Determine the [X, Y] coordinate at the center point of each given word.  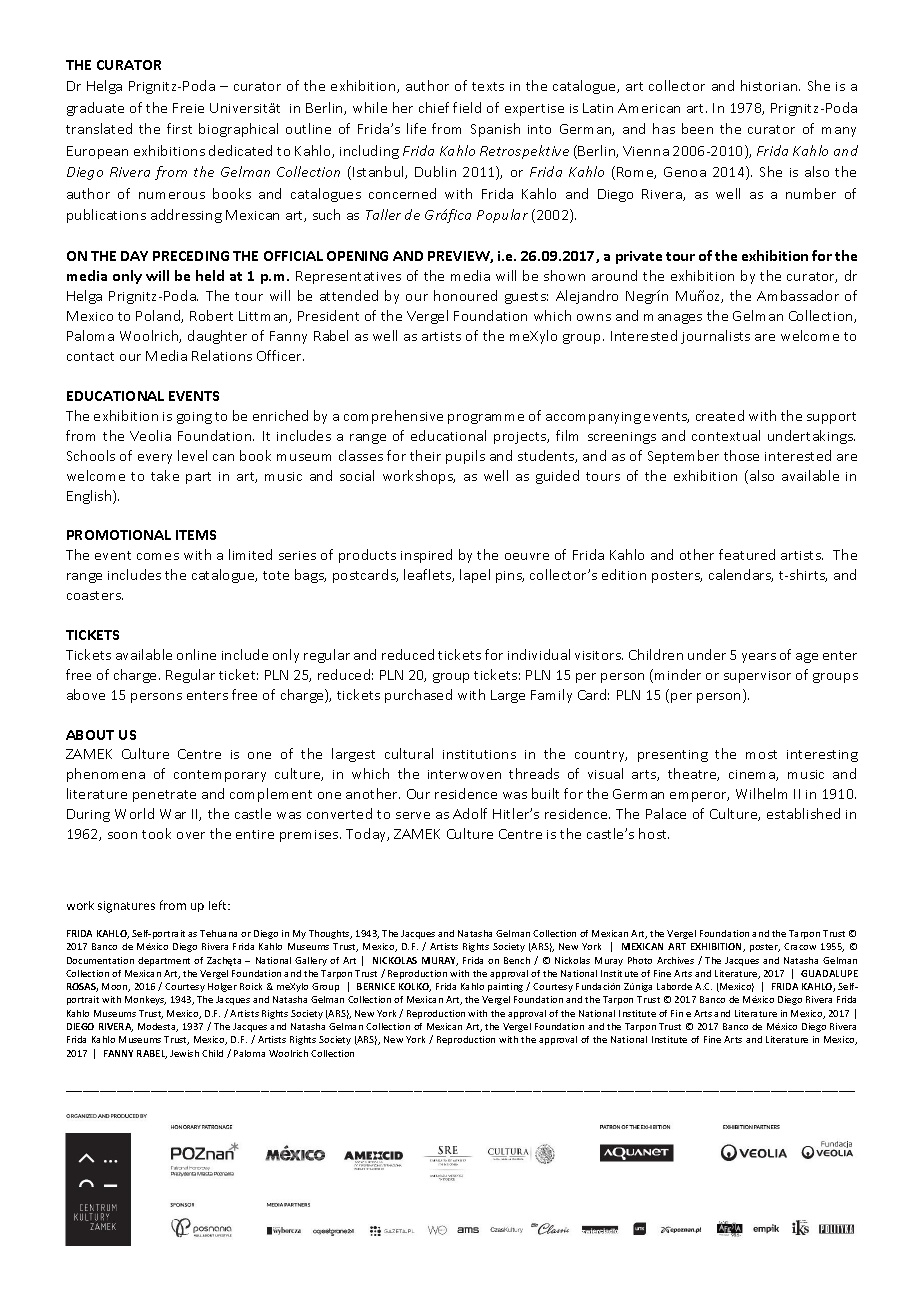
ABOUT [90, 735]
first [179, 128]
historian [770, 85]
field [467, 107]
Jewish [184, 1053]
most [761, 754]
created [720, 415]
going [194, 418]
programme [486, 419]
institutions [479, 754]
